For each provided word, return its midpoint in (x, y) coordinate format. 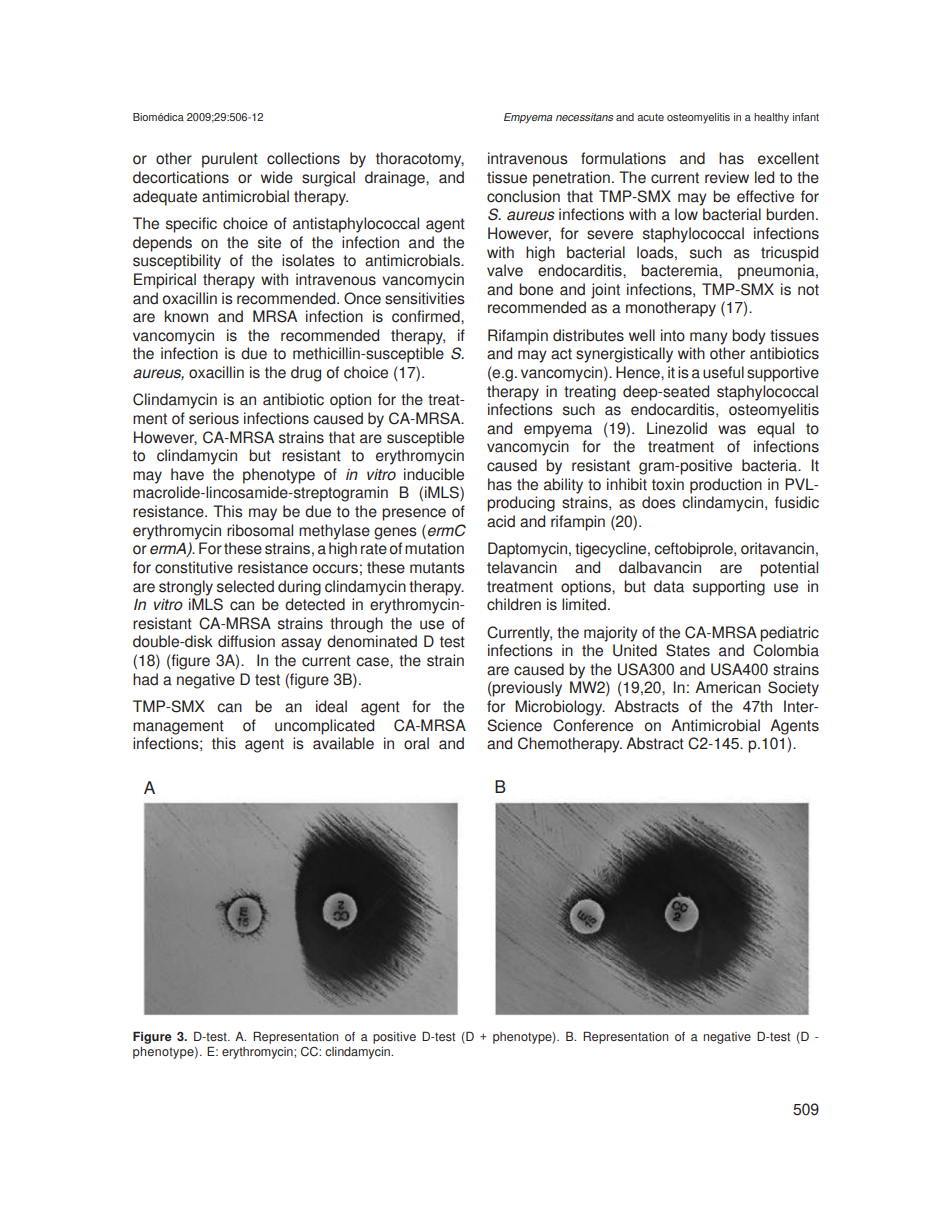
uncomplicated (324, 727)
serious (214, 418)
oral (416, 743)
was (732, 430)
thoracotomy (420, 160)
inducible (434, 474)
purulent (230, 160)
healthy (771, 118)
